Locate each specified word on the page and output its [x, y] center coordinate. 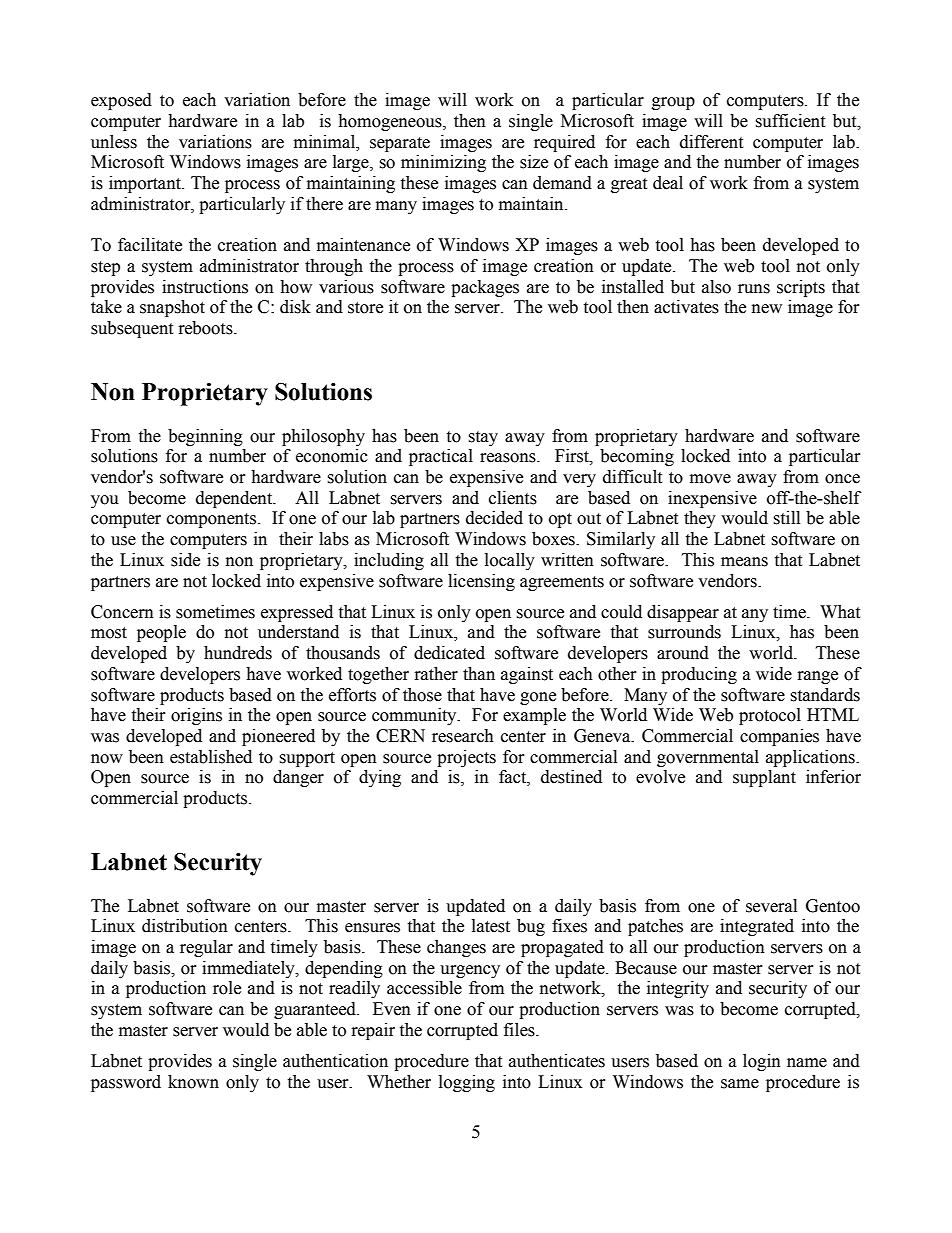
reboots [207, 328]
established [211, 757]
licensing [481, 582]
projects [466, 758]
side [185, 560]
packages [485, 288]
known [193, 1082]
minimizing [443, 163]
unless [114, 142]
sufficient [790, 121]
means [744, 562]
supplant [764, 778]
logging [467, 1083]
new [767, 309]
